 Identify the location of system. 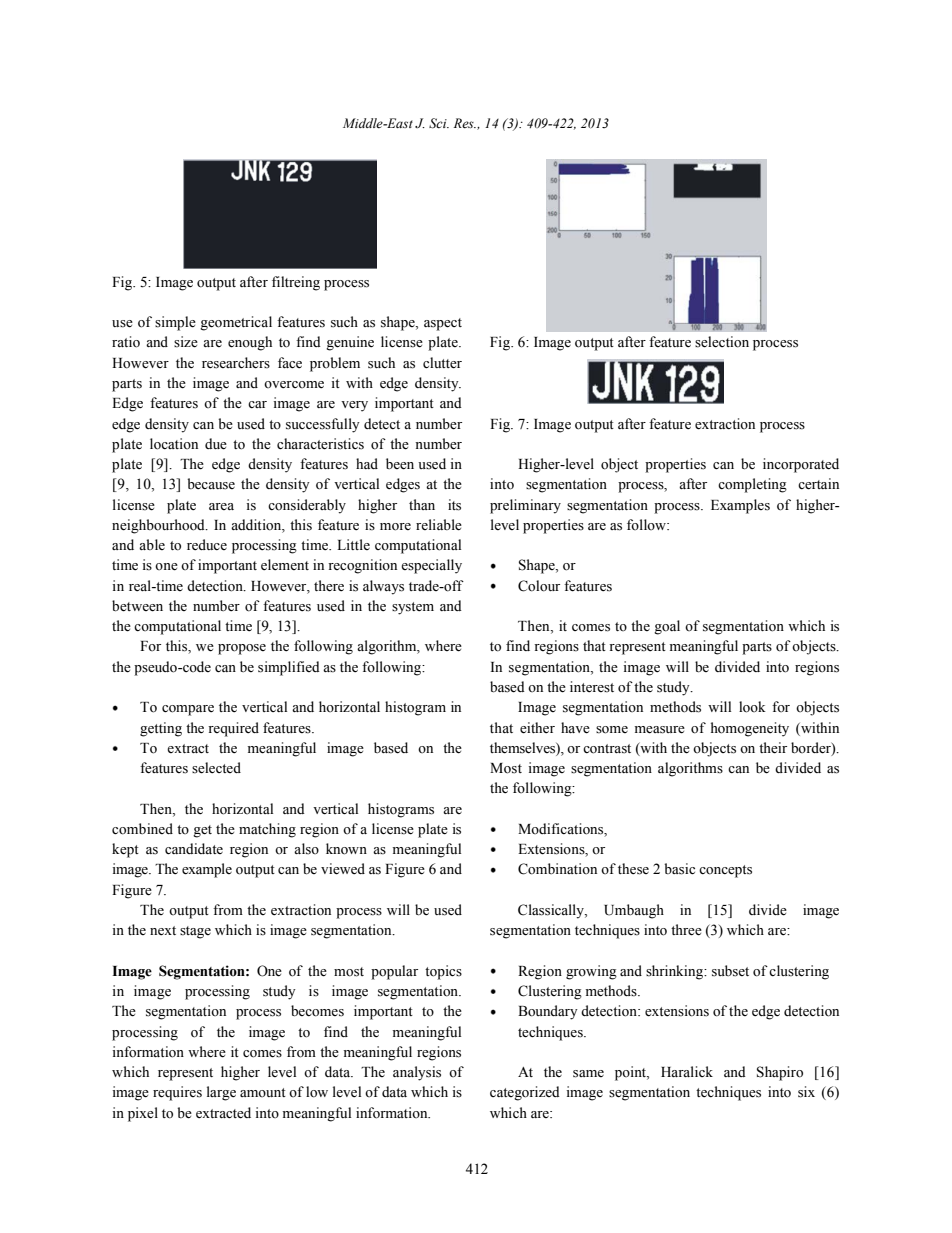
(413, 608).
